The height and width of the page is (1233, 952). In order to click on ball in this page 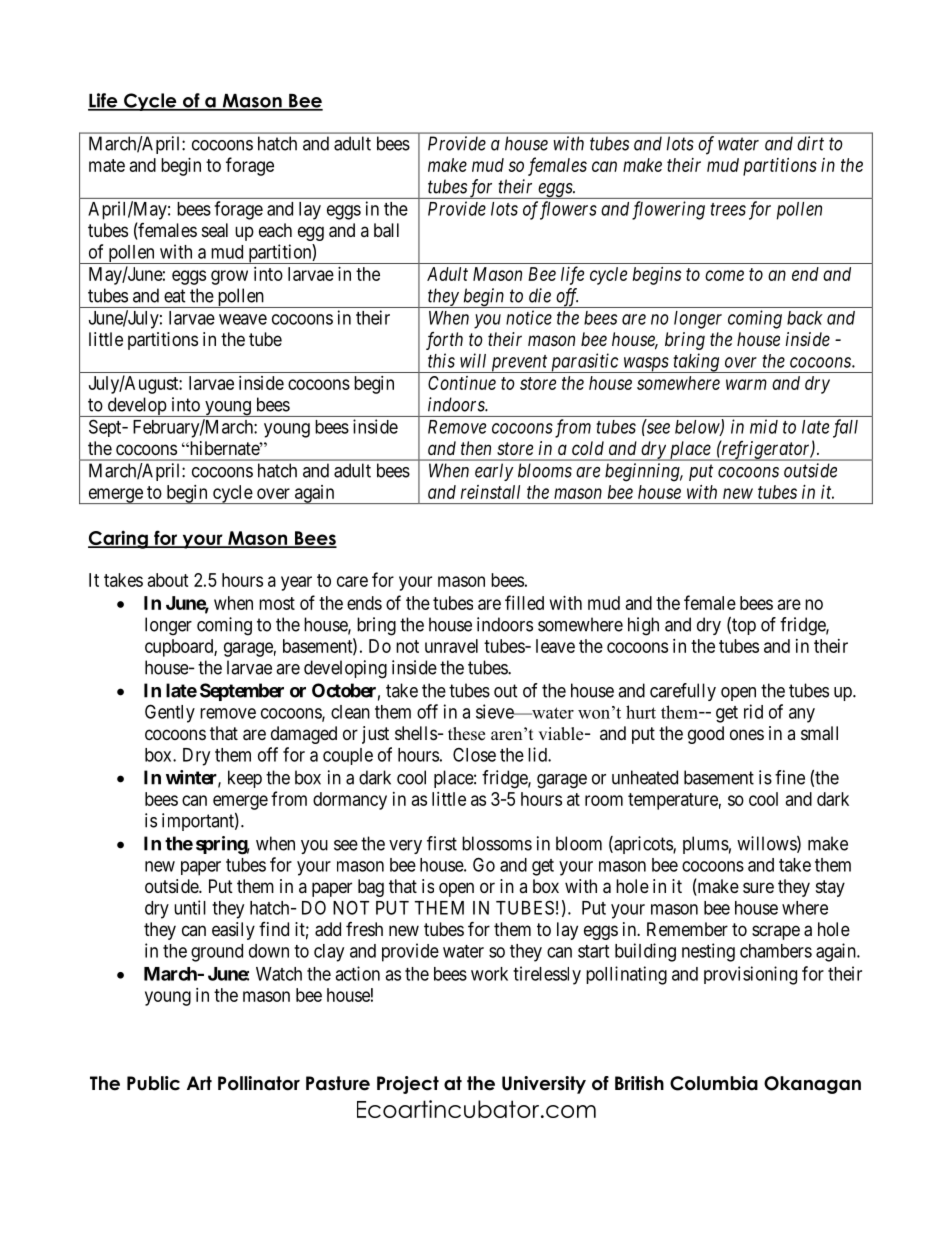, I will do `click(386, 230)`.
